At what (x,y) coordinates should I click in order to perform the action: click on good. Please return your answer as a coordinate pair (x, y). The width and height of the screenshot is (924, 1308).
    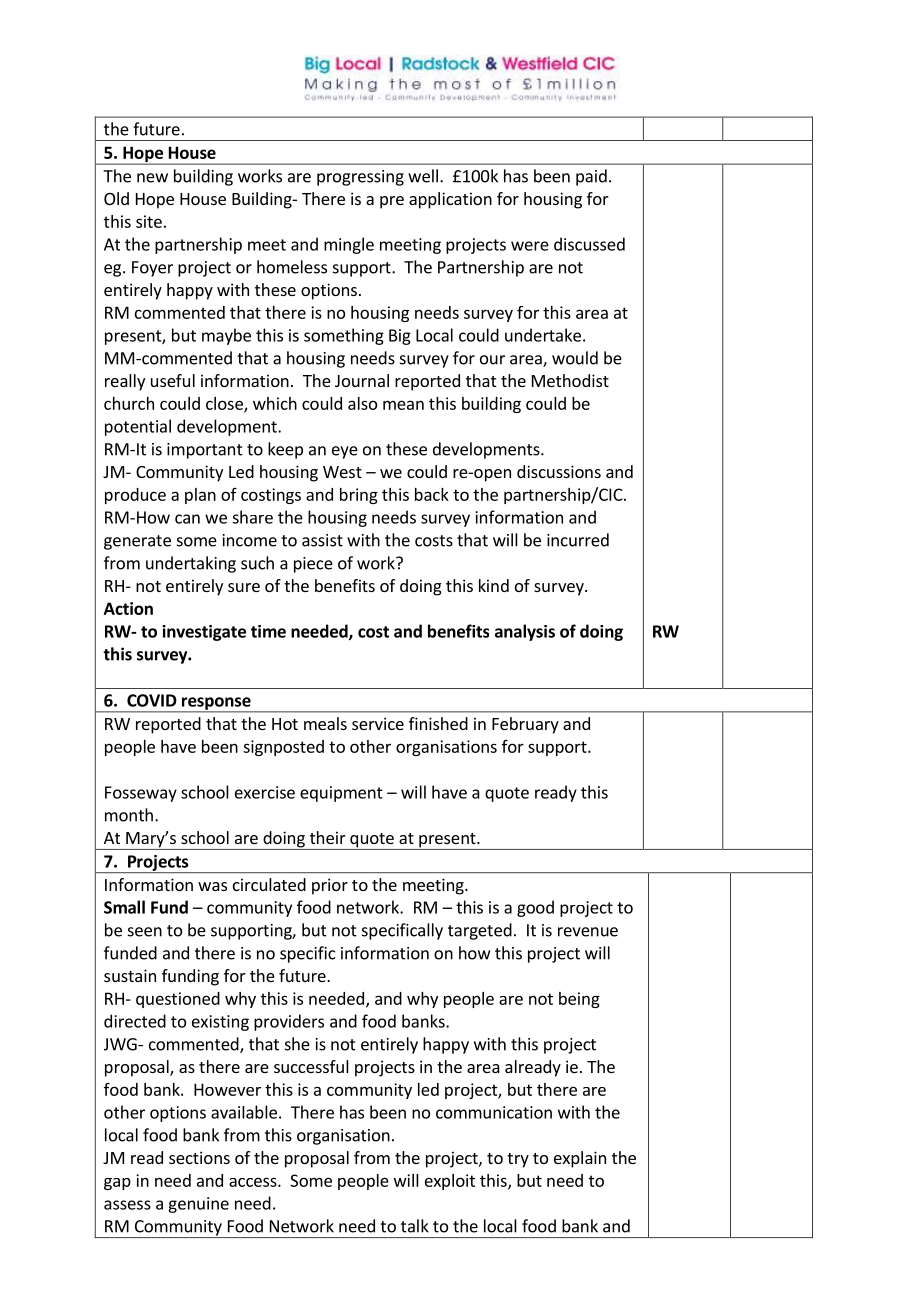
    Looking at the image, I should click on (535, 908).
